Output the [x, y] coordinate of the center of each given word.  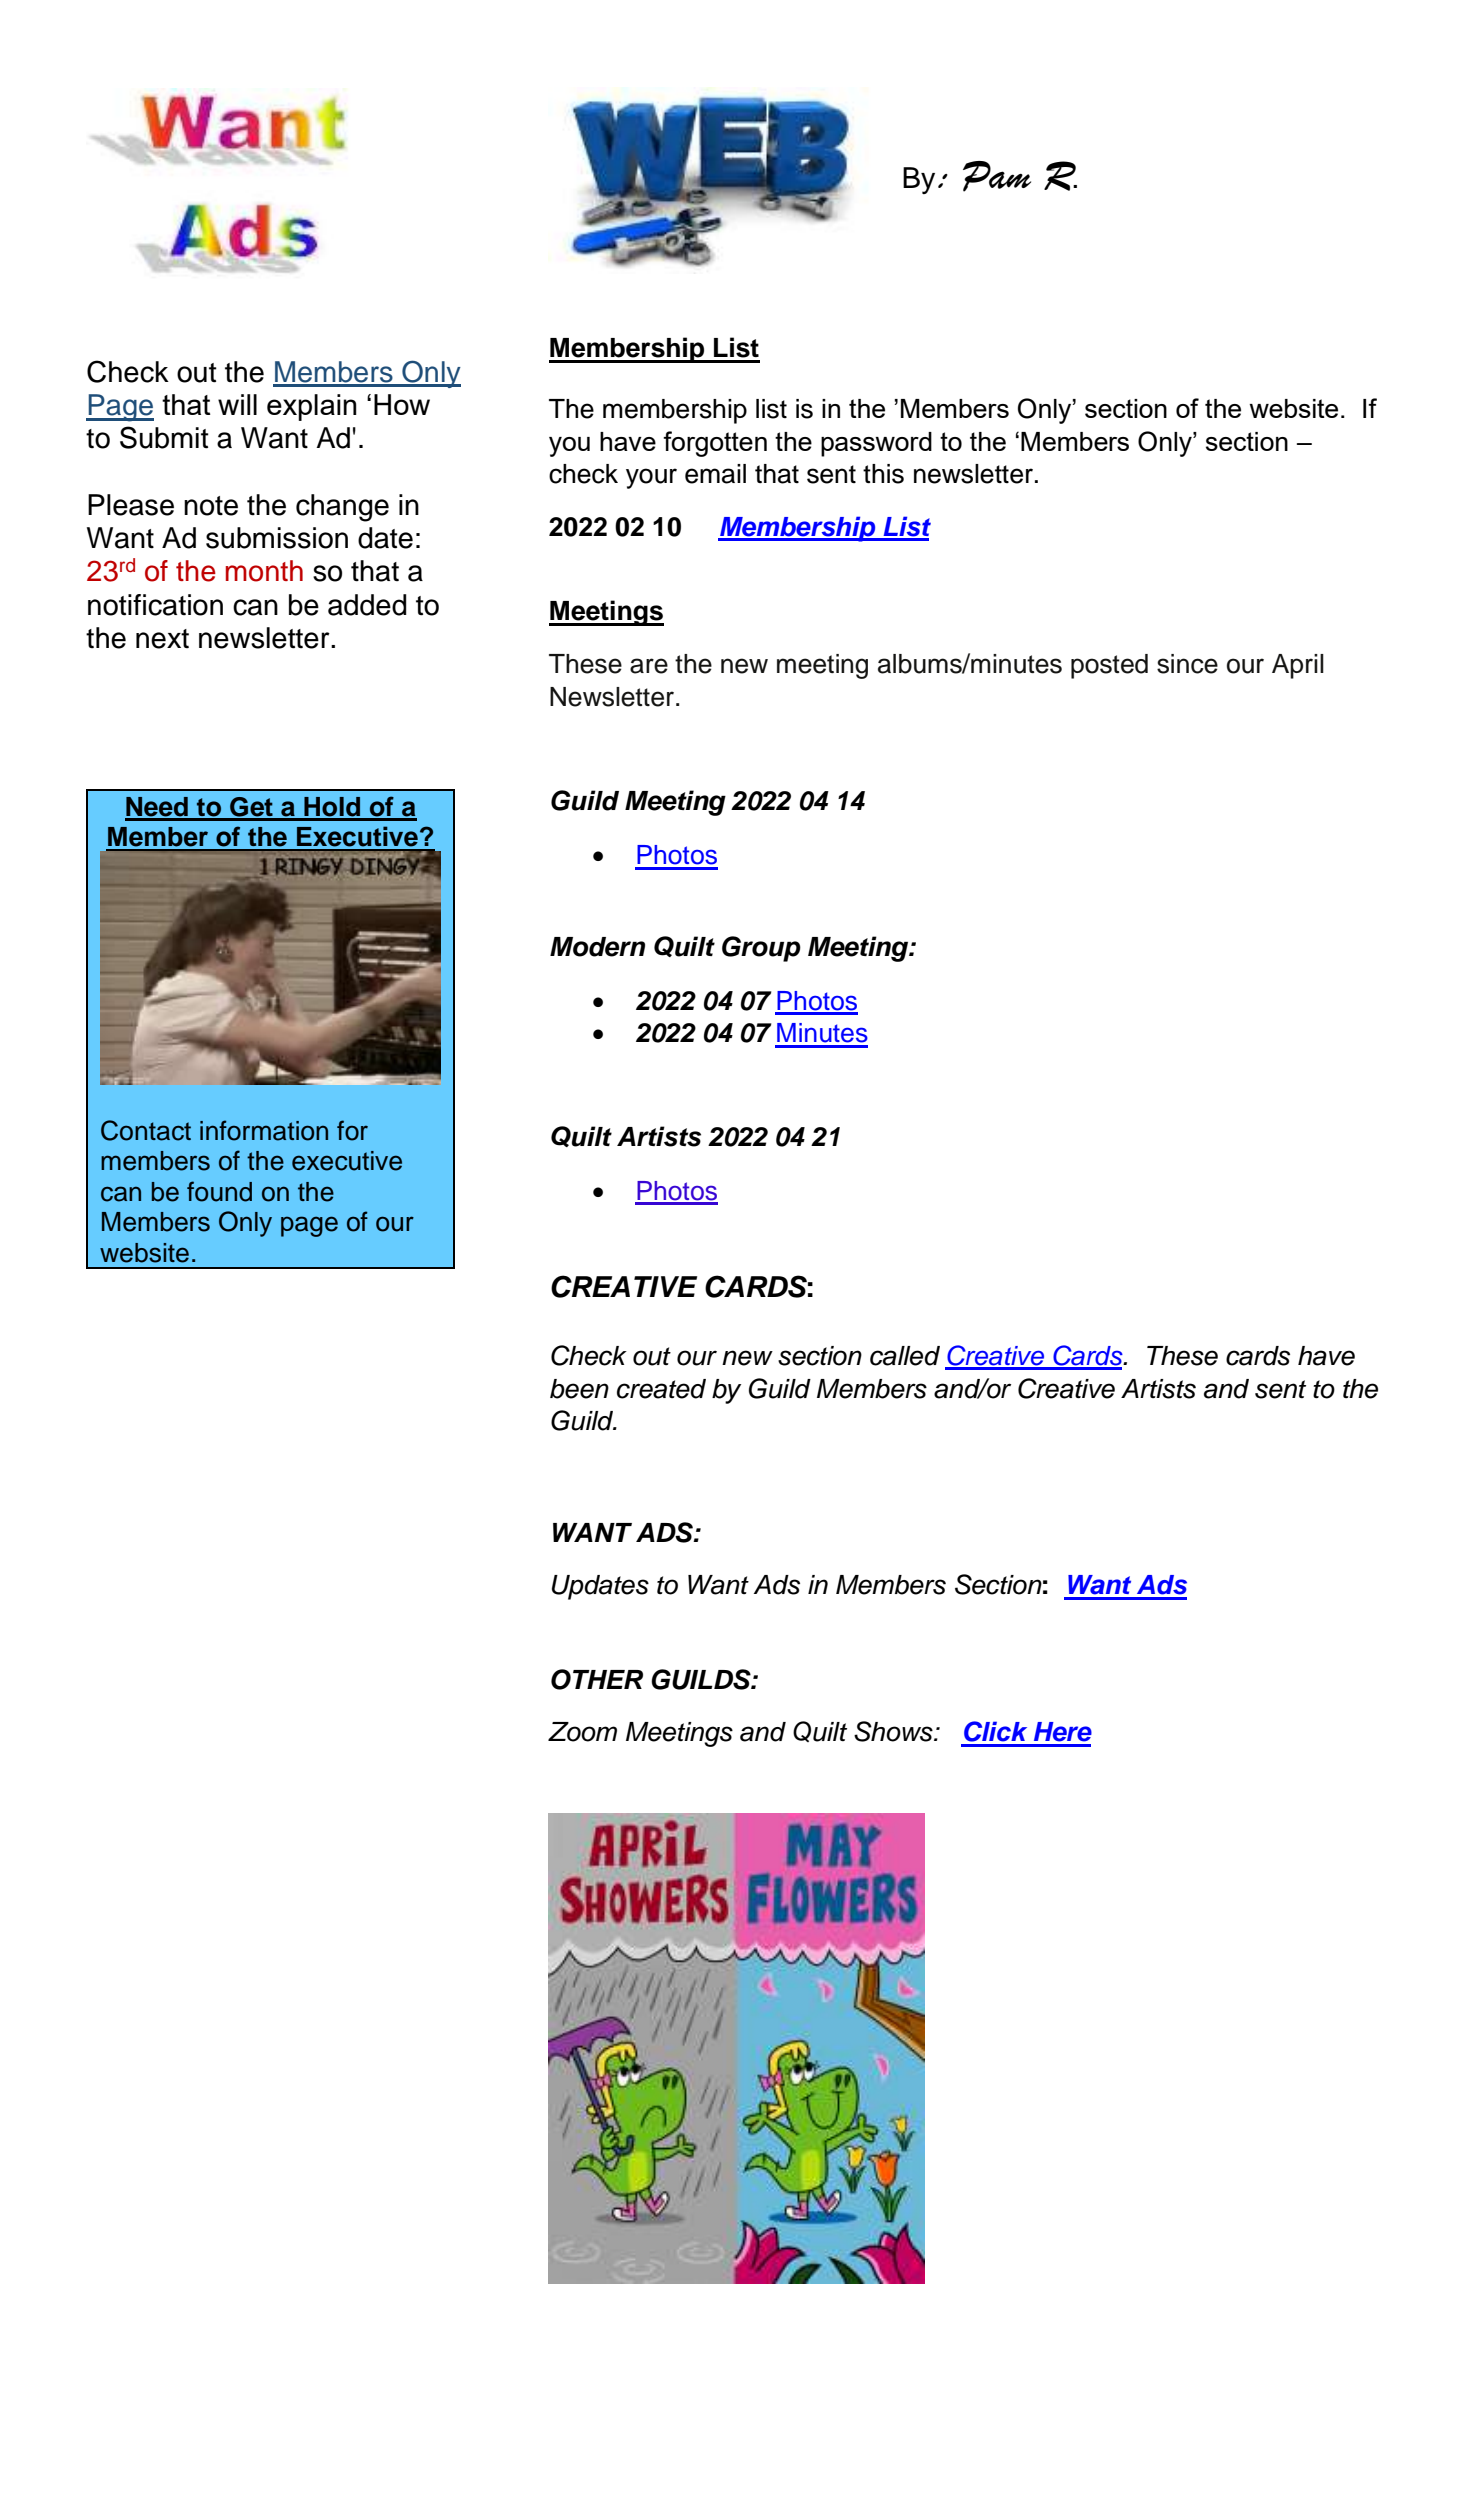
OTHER [597, 1679]
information [264, 1130]
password [876, 444]
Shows [894, 1731]
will [237, 404]
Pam [997, 176]
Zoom [582, 1732]
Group [761, 949]
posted [1109, 666]
